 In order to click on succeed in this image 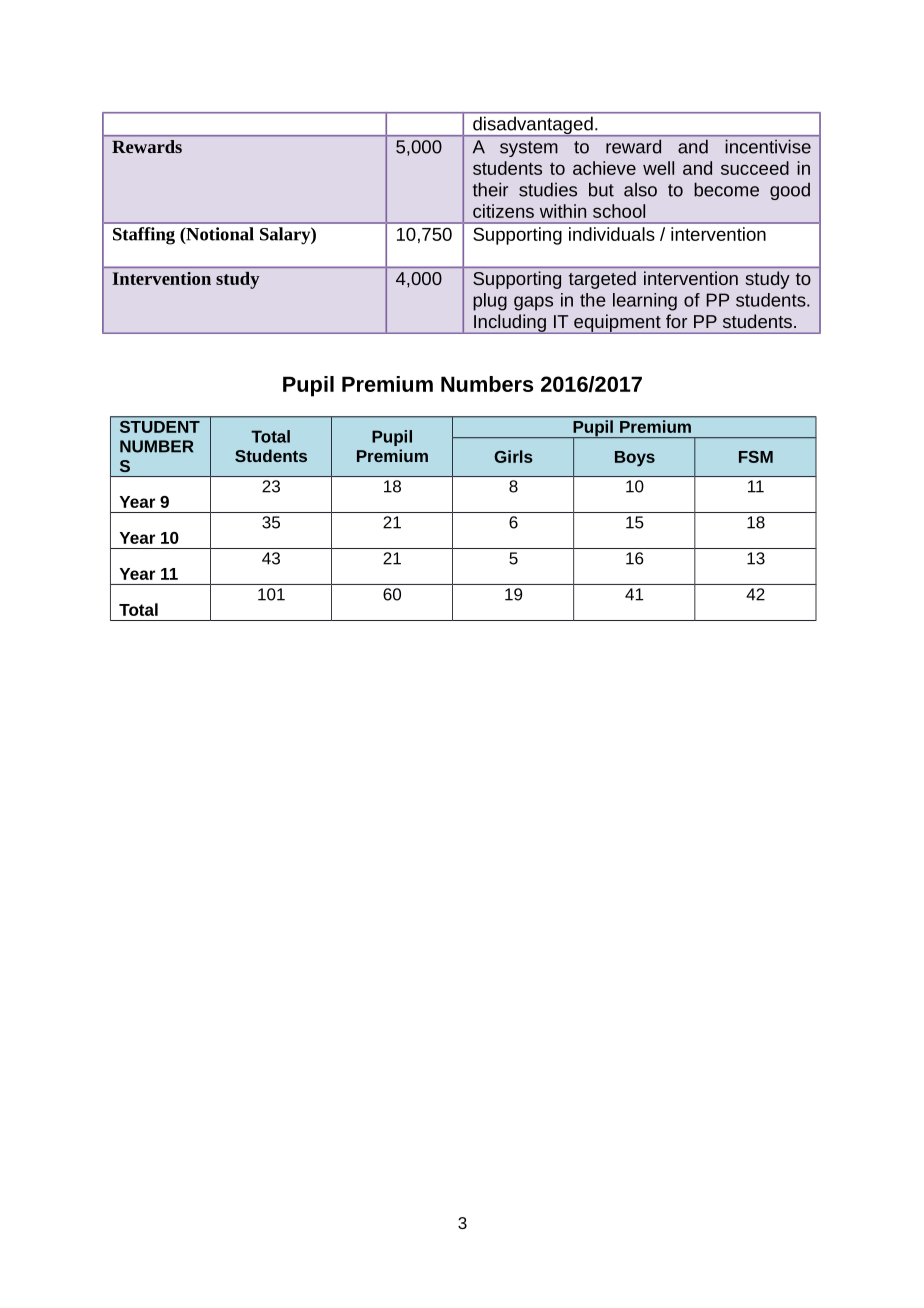, I will do `click(755, 168)`.
